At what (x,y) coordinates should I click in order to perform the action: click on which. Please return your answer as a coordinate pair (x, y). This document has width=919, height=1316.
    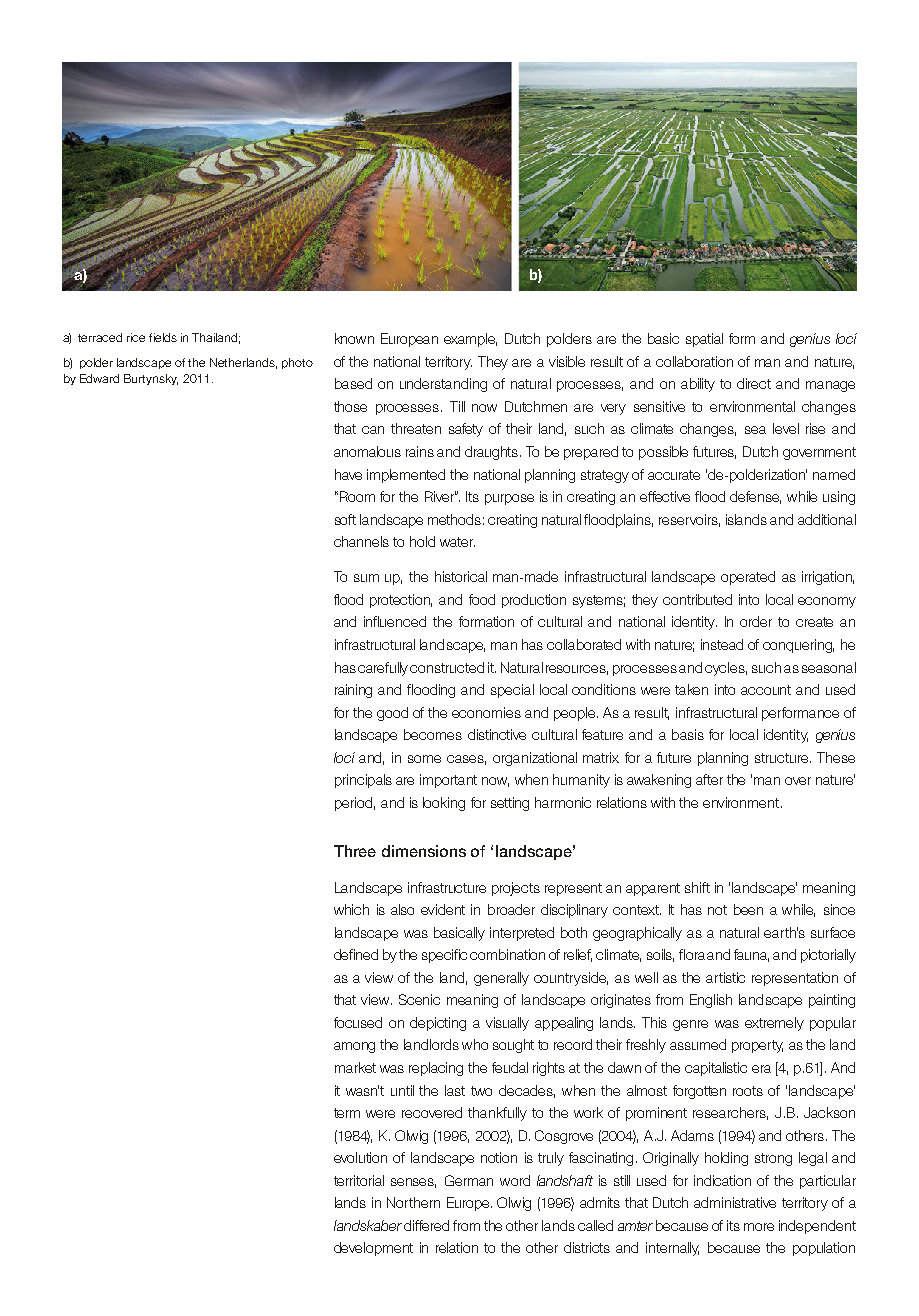
    Looking at the image, I should click on (351, 909).
